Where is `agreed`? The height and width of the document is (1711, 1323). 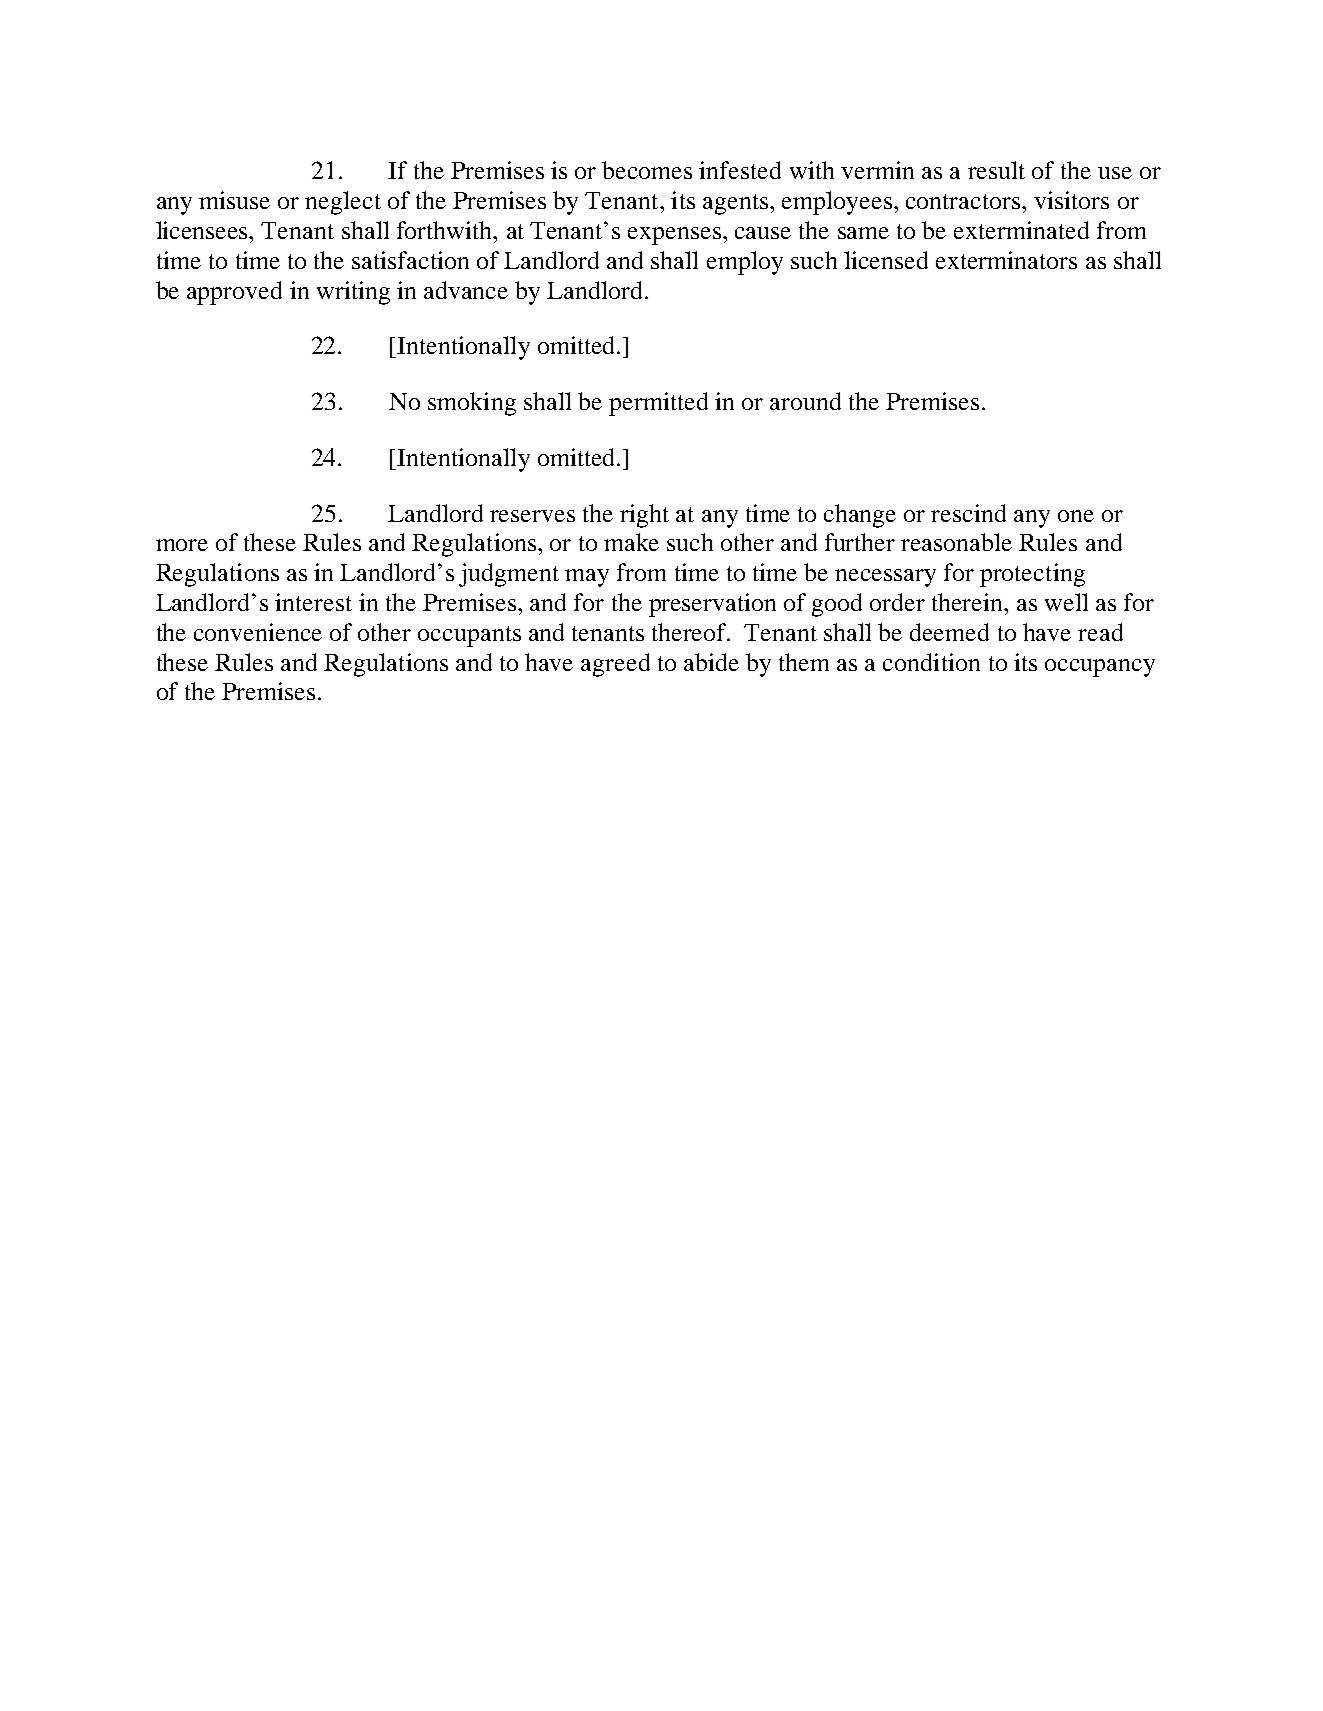 agreed is located at coordinates (615, 665).
